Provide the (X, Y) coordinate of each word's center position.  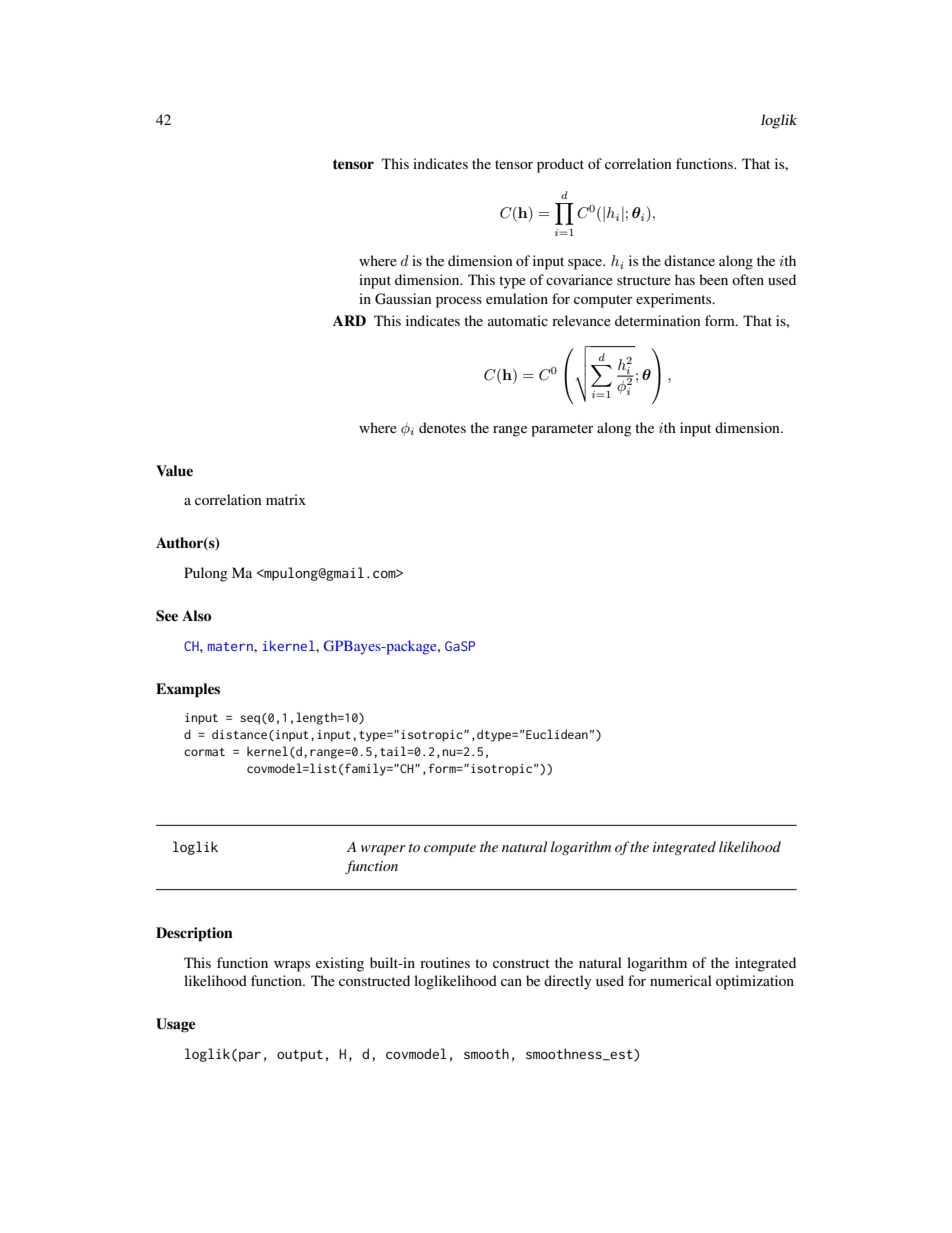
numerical (681, 980)
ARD (349, 320)
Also (196, 615)
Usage (176, 1025)
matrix (286, 499)
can (511, 982)
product (560, 165)
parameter (562, 430)
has (685, 279)
